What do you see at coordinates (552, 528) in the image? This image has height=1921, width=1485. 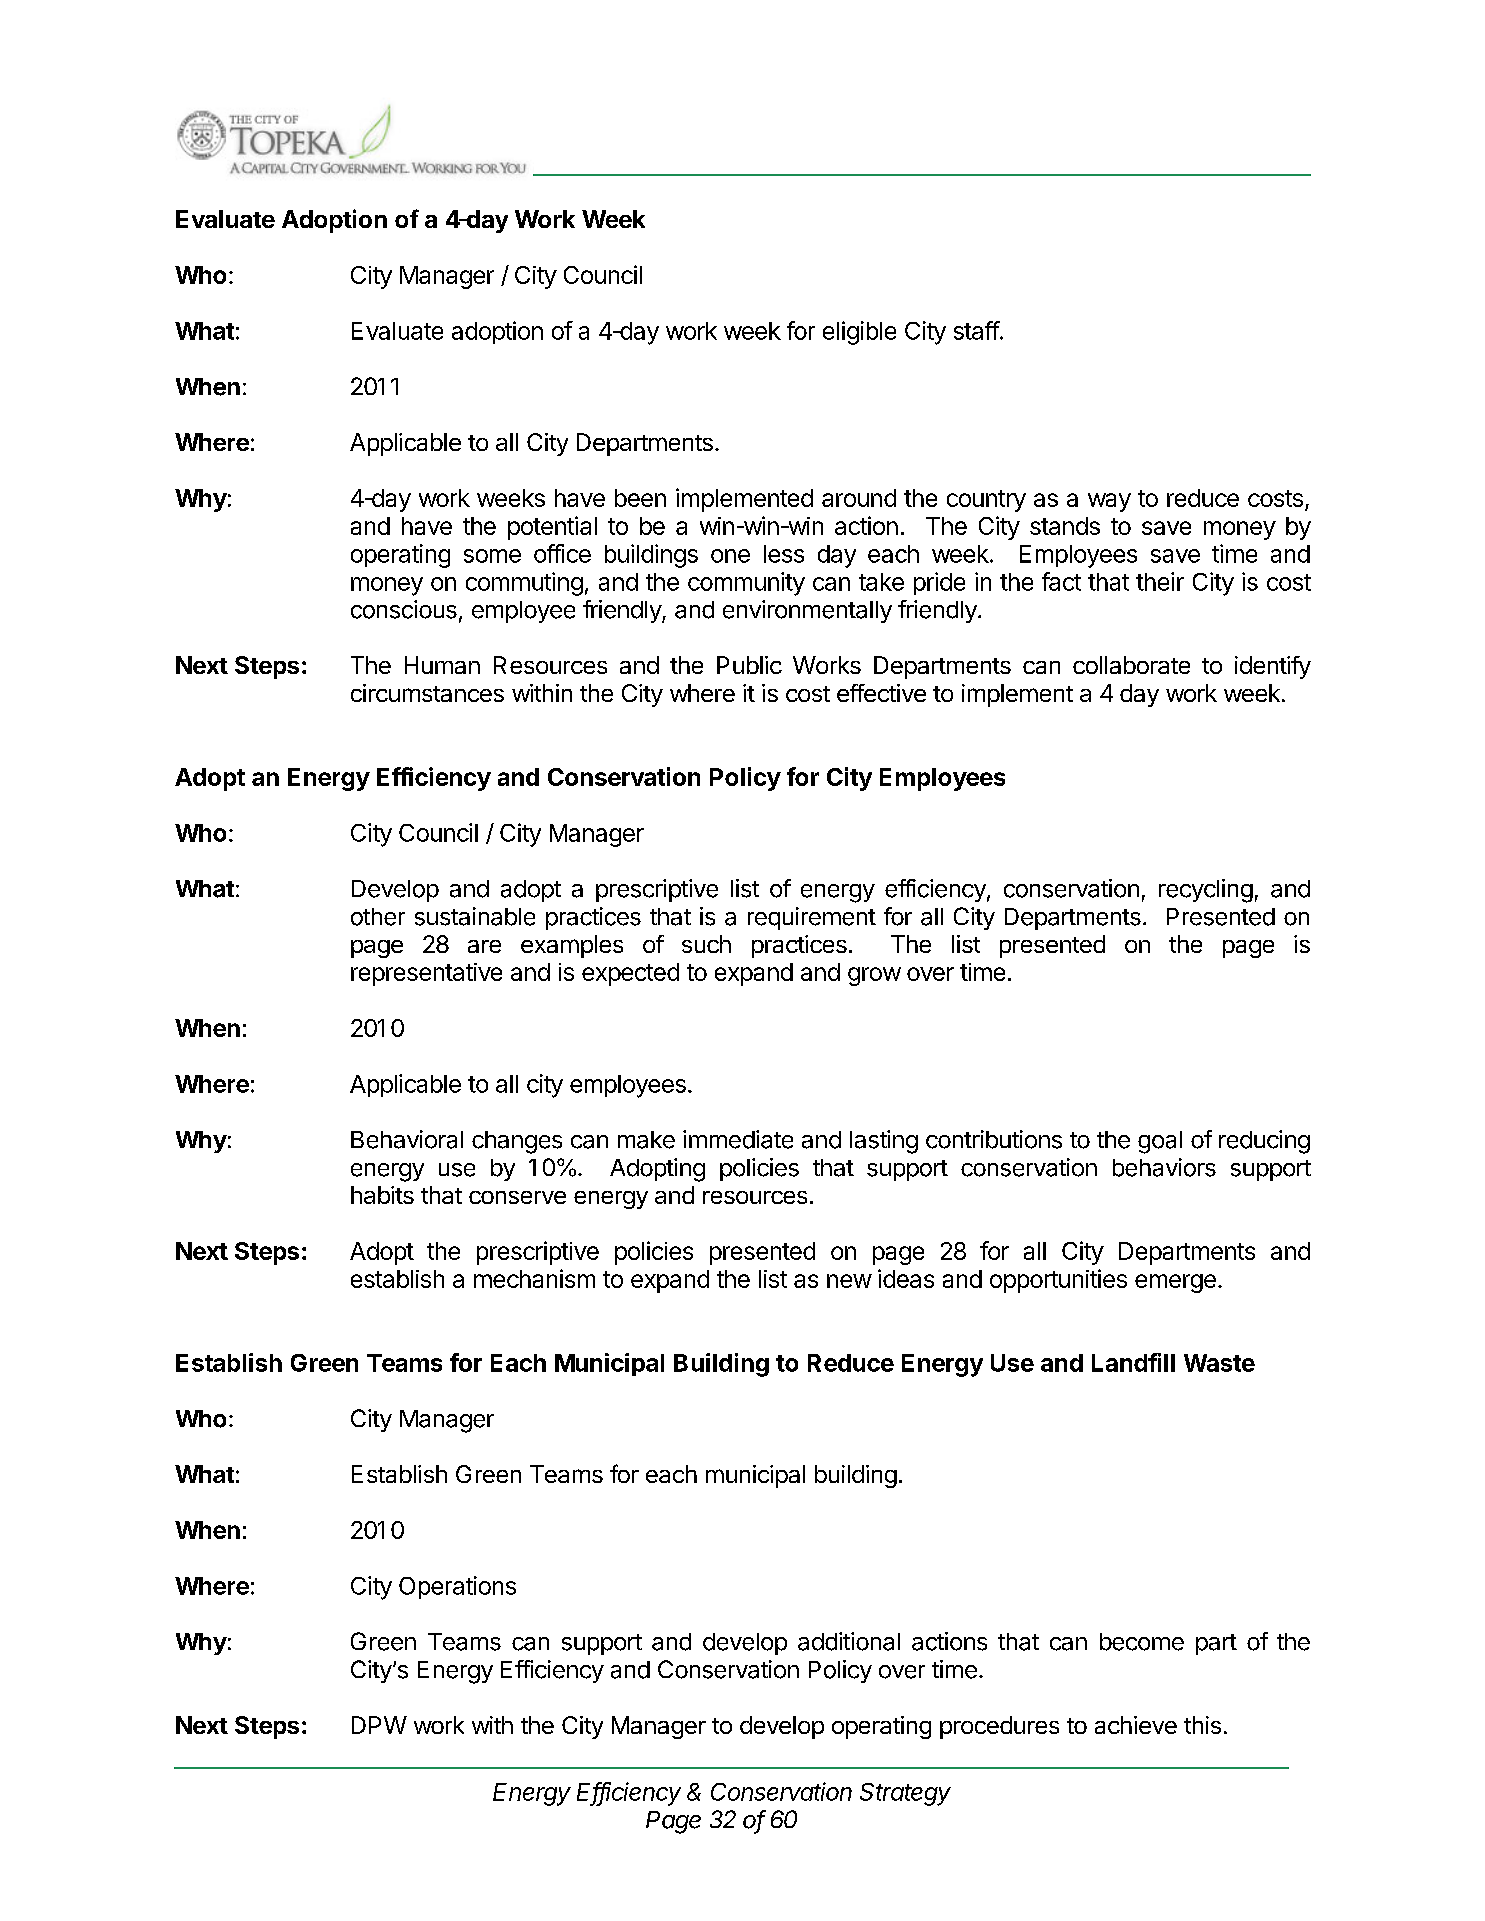 I see `potential` at bounding box center [552, 528].
